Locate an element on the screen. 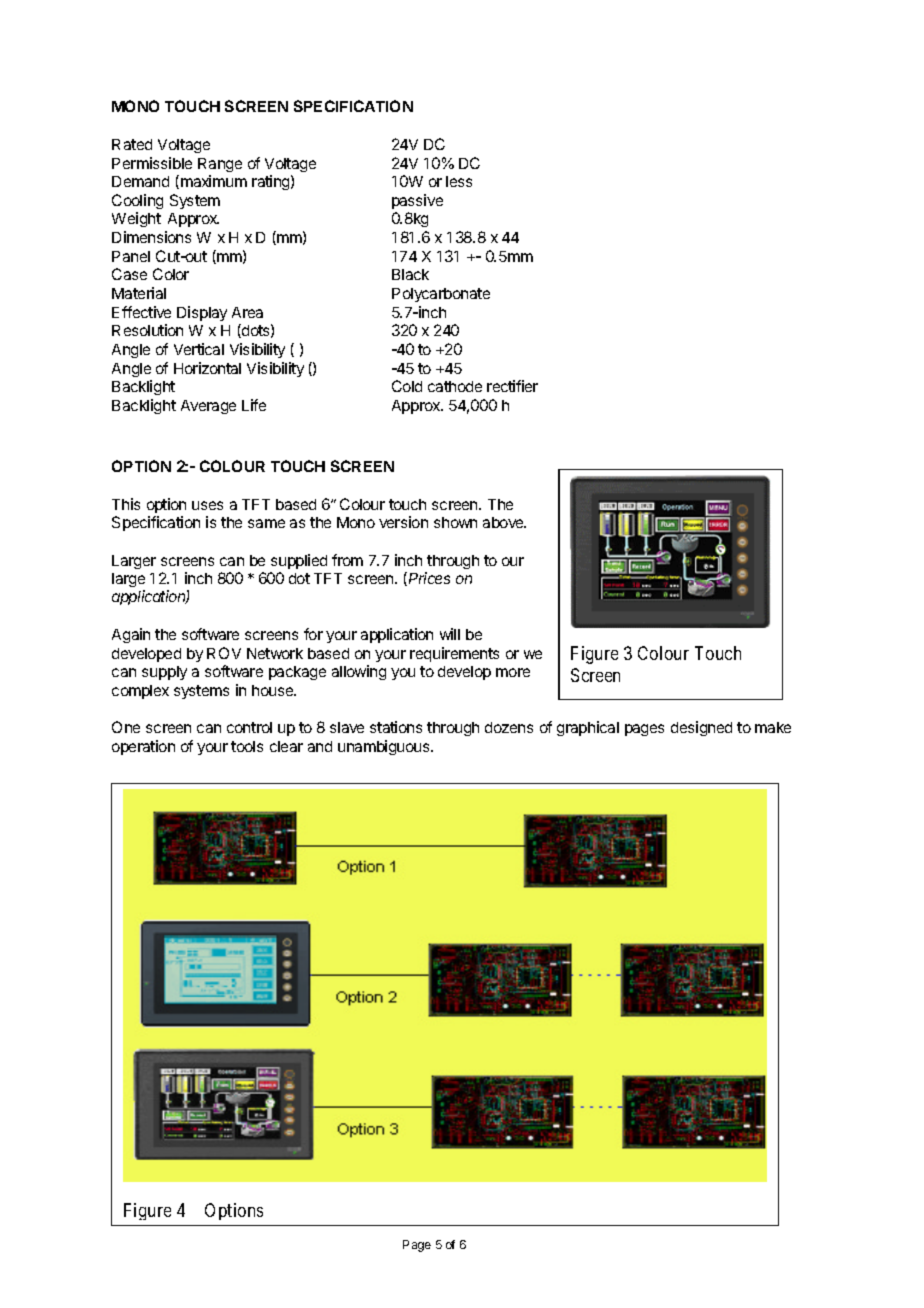 This screenshot has height=1308, width=924. uses is located at coordinates (207, 505).
